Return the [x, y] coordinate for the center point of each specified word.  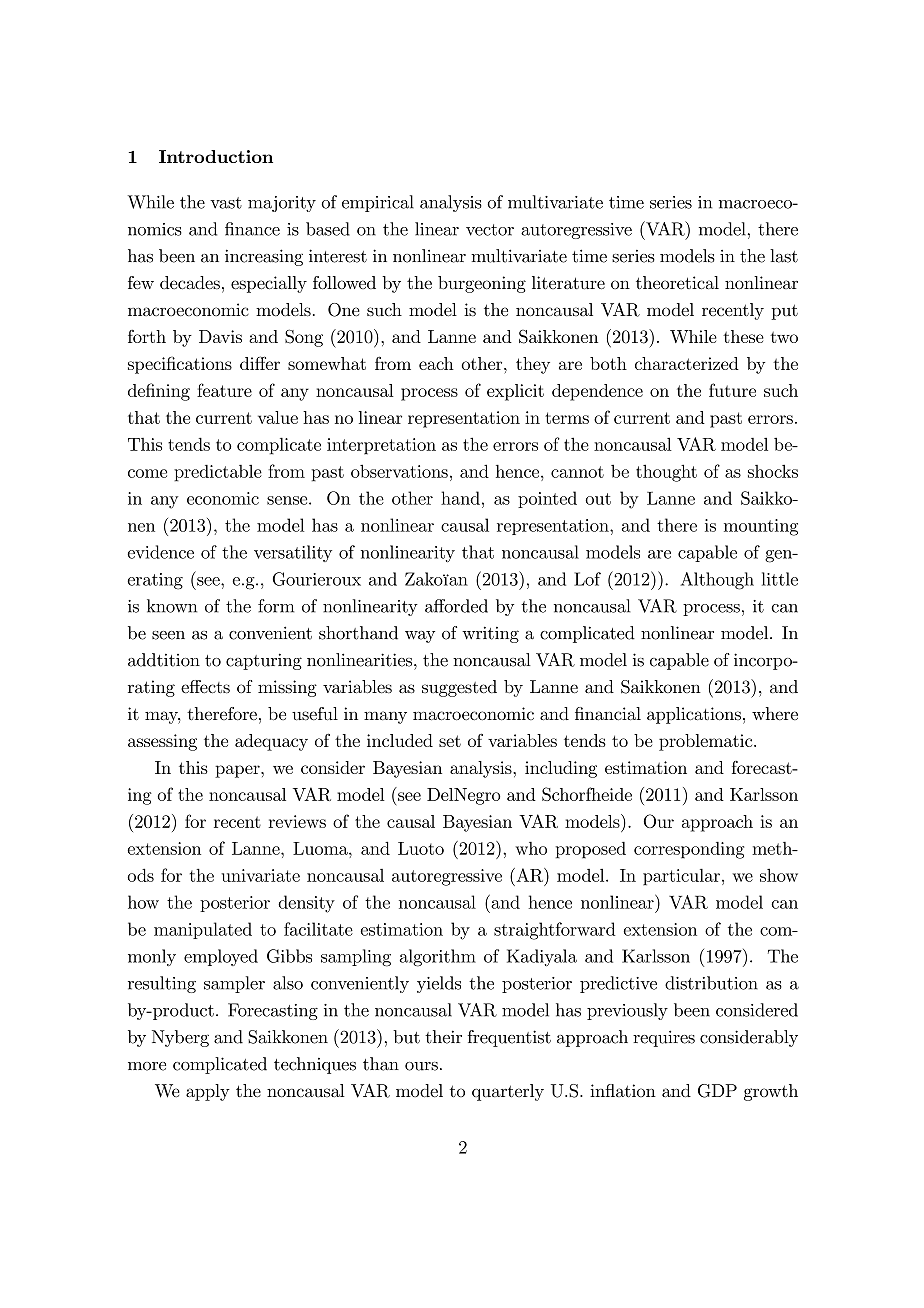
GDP [717, 1091]
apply [208, 1092]
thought [666, 473]
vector [490, 230]
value [278, 417]
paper [238, 771]
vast [226, 203]
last [784, 256]
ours [421, 1066]
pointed [547, 499]
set [450, 741]
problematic [705, 742]
